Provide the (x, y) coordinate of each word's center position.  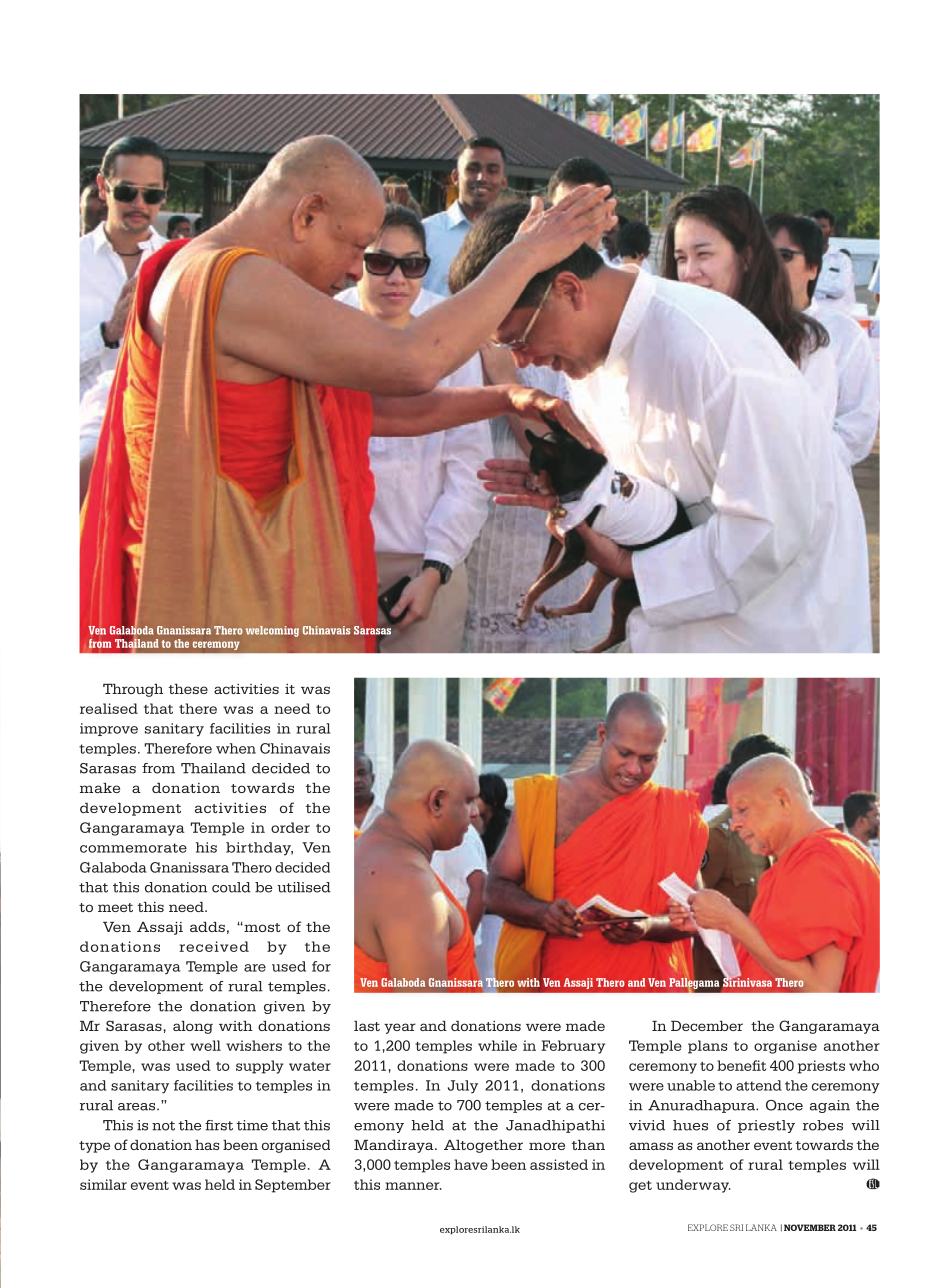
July (463, 1087)
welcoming (272, 631)
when (236, 748)
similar (103, 1184)
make (100, 788)
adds (207, 927)
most (261, 927)
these (188, 689)
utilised (304, 887)
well (205, 1045)
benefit (741, 1065)
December (707, 1026)
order (290, 827)
